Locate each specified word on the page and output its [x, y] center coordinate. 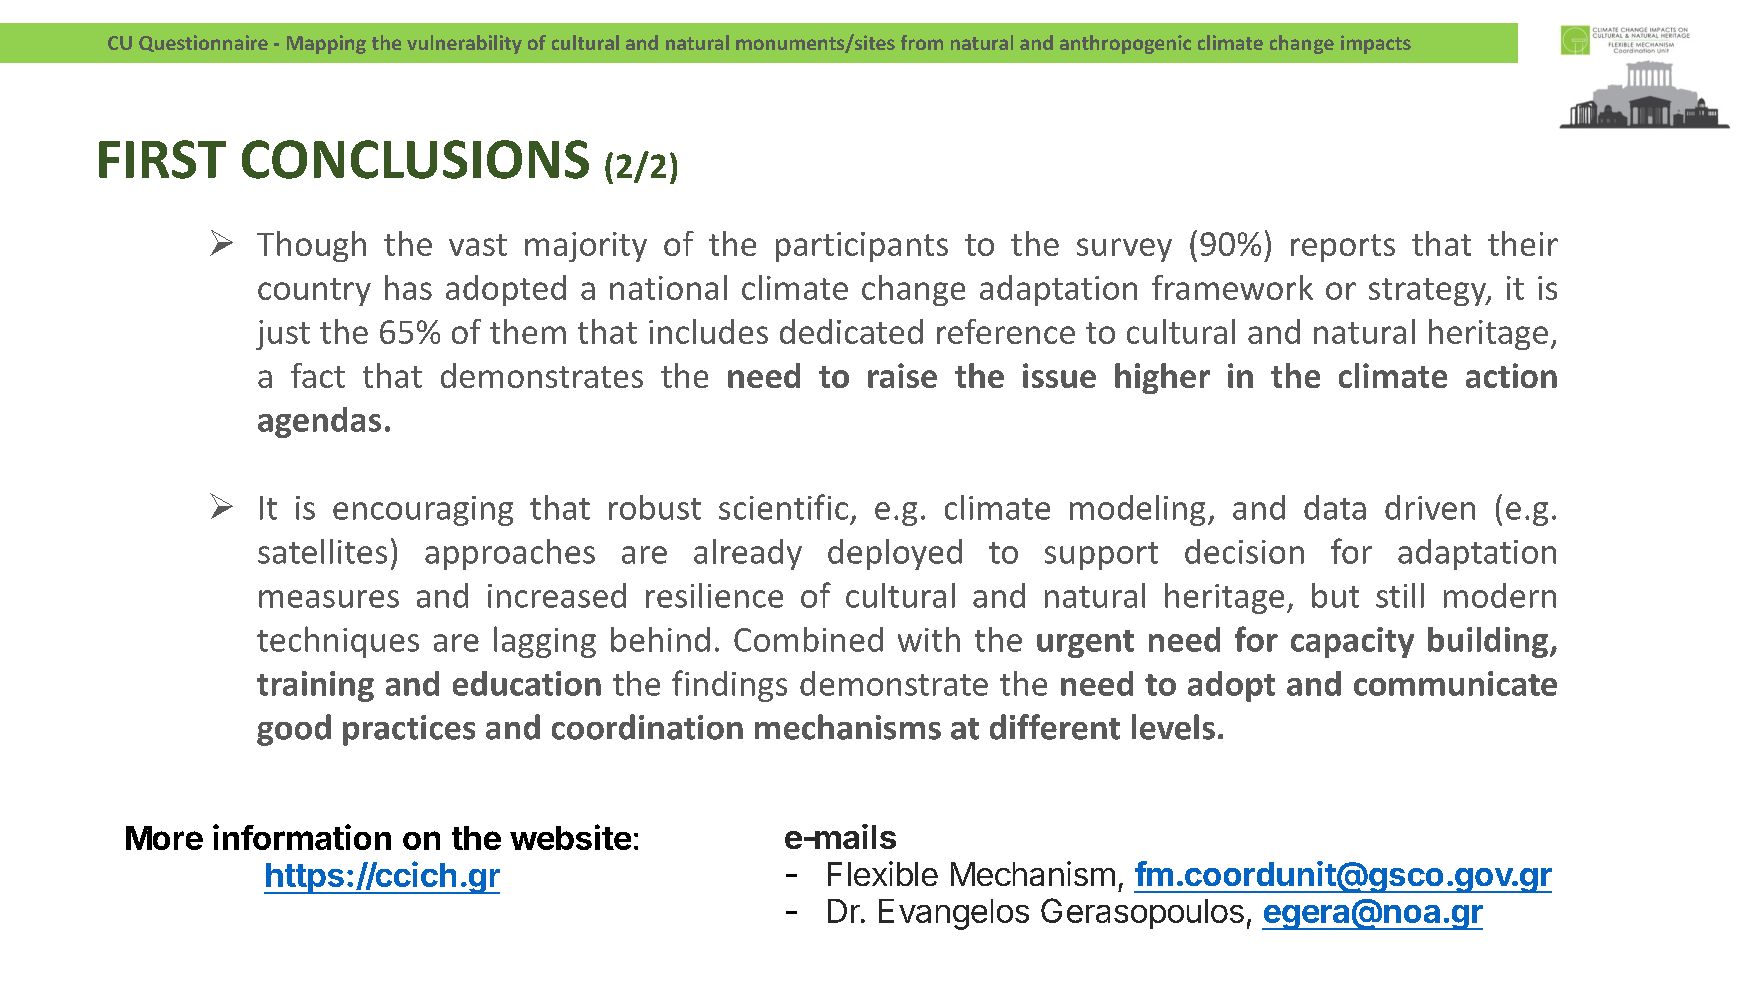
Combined [808, 639]
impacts [1376, 44]
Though [311, 246]
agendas [319, 422]
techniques [338, 642]
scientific [783, 507]
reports [1343, 248]
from [922, 42]
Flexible [883, 873]
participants [862, 247]
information [302, 837]
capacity [1352, 642]
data [1335, 507]
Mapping [326, 44]
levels [1173, 727]
